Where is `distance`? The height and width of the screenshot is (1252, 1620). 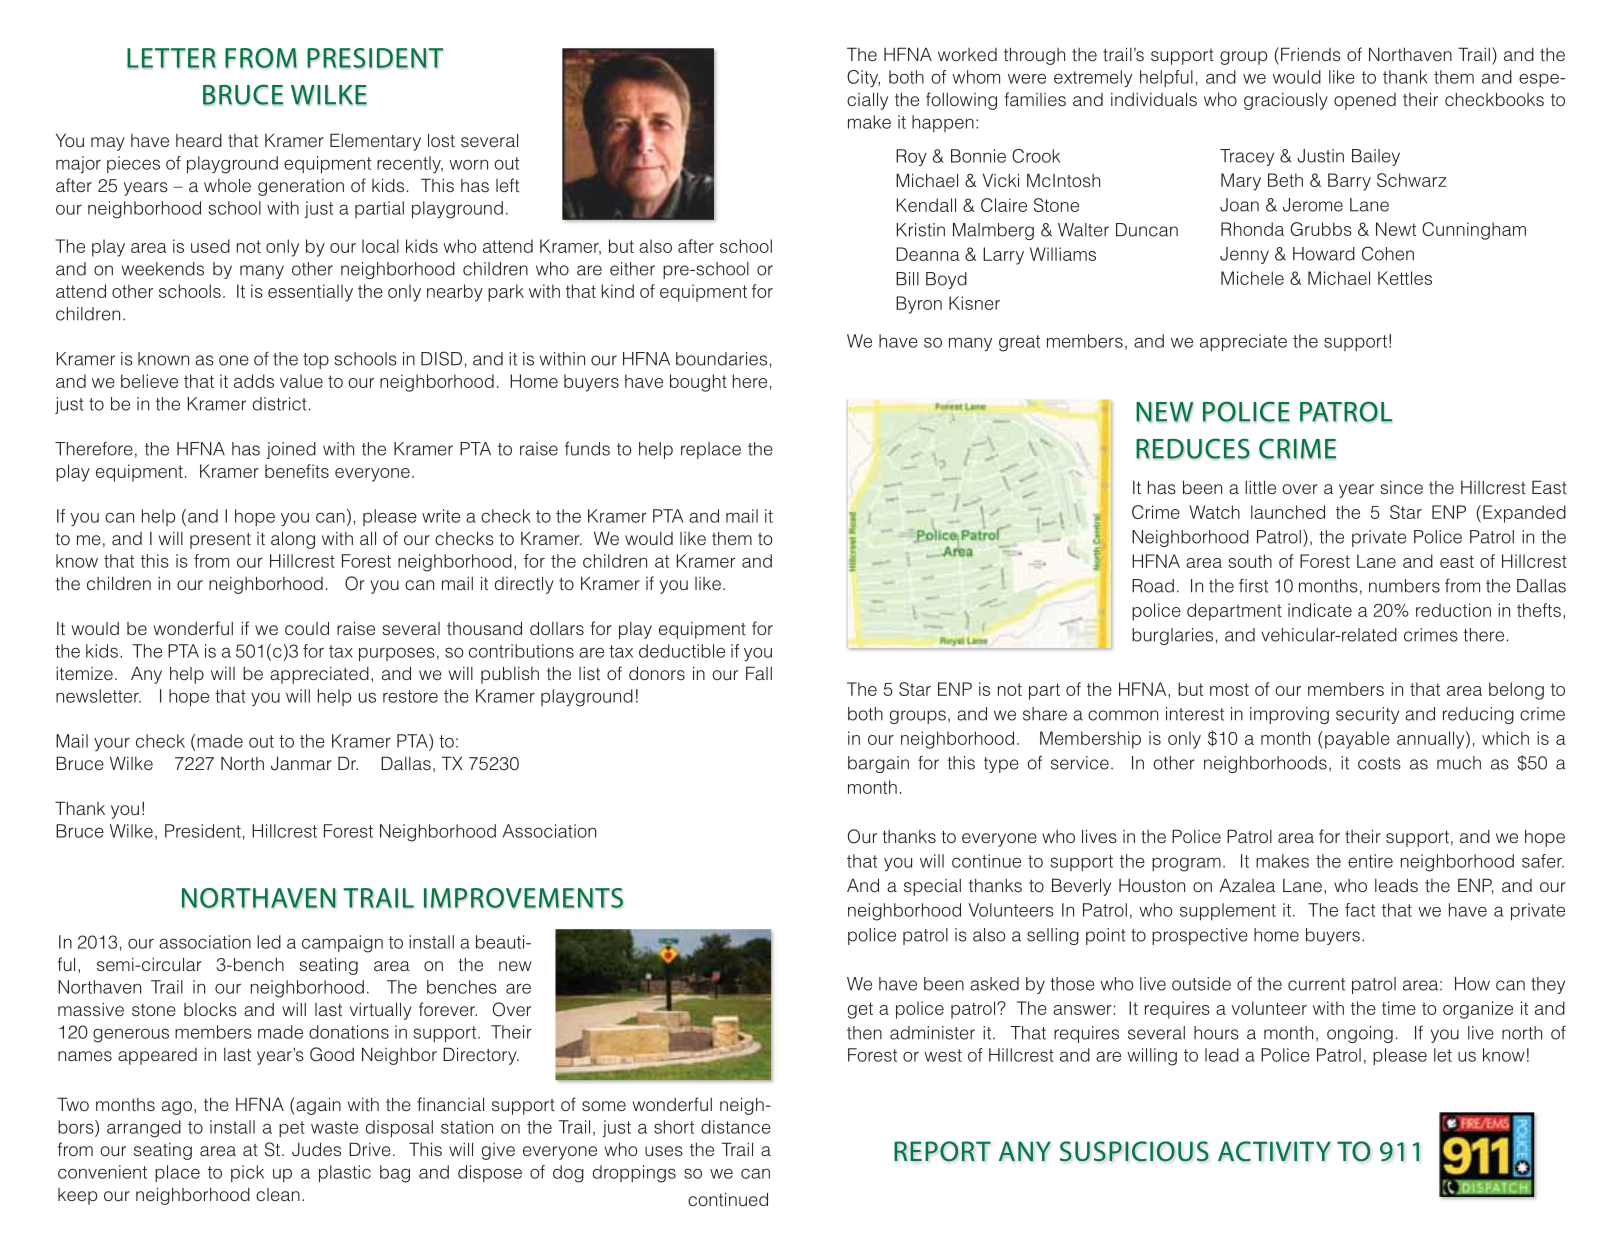 distance is located at coordinates (736, 1127).
